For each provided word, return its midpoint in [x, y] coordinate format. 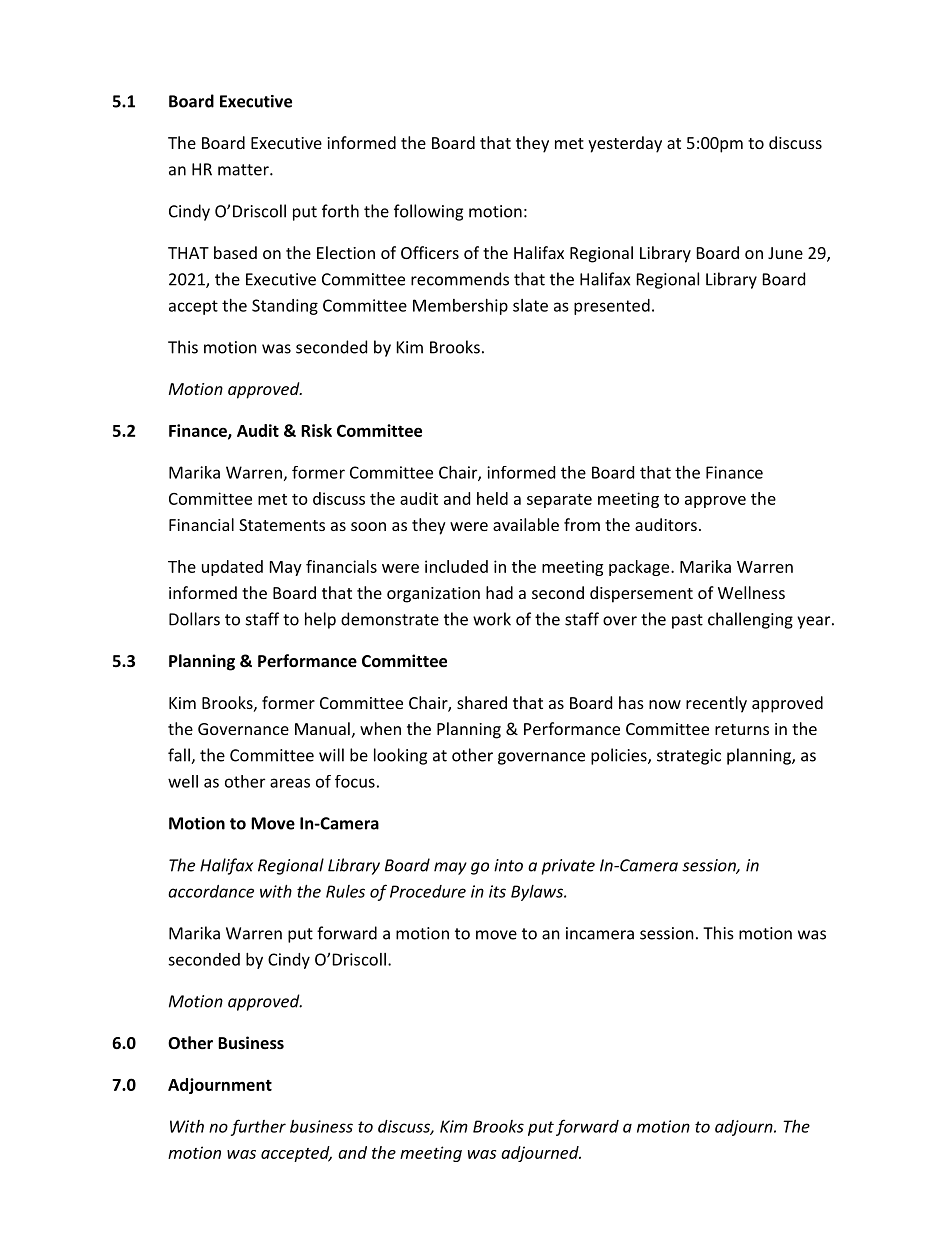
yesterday [625, 144]
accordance [211, 891]
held [492, 498]
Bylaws [538, 893]
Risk [316, 430]
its [497, 891]
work [492, 619]
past [687, 621]
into [508, 865]
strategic [689, 757]
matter [244, 170]
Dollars [194, 619]
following [428, 212]
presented [612, 307]
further [258, 1127]
